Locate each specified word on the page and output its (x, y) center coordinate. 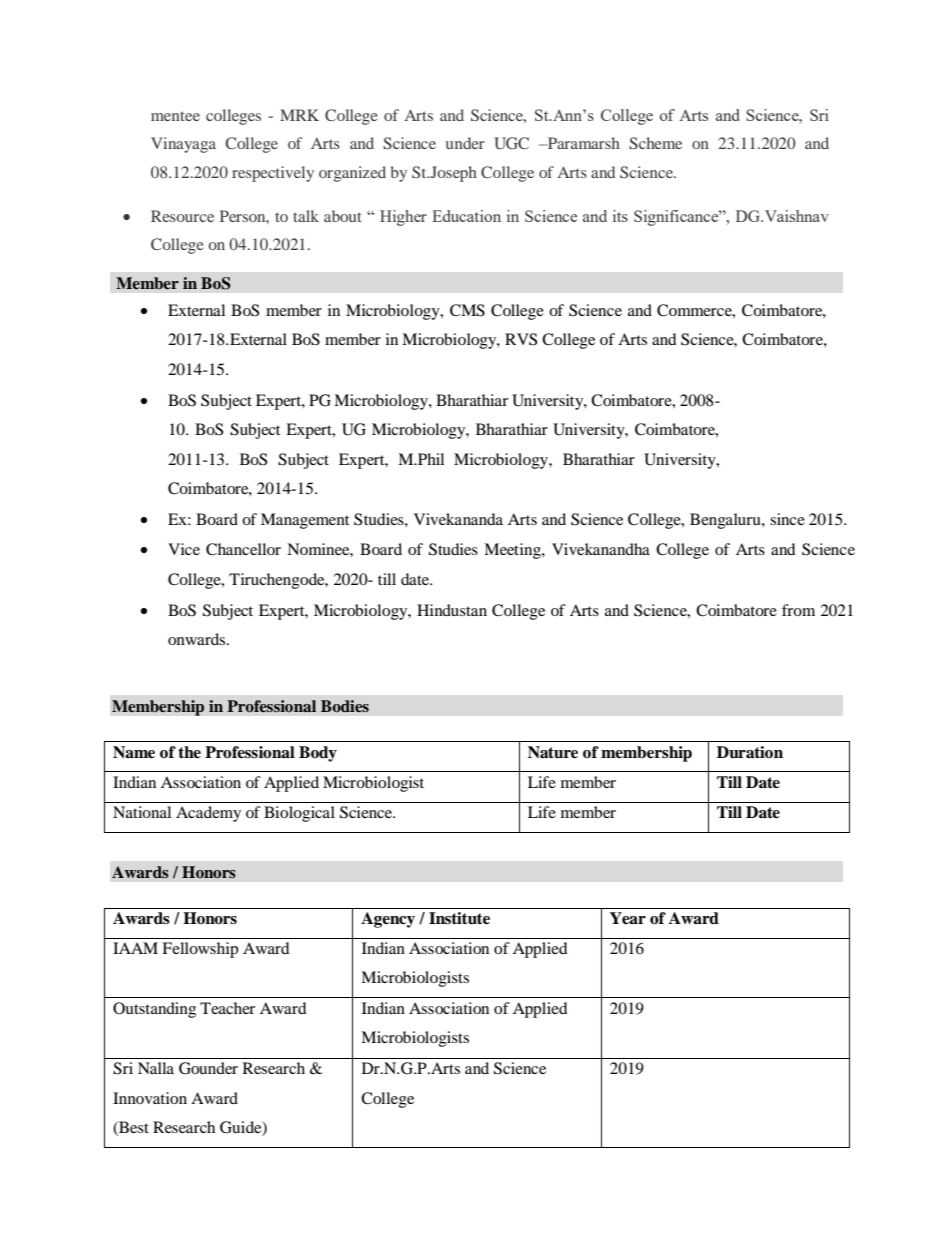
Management (305, 521)
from (798, 610)
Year (628, 918)
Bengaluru (726, 521)
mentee (175, 116)
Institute (459, 918)
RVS (521, 339)
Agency (388, 920)
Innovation (150, 1098)
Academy (208, 814)
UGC (511, 143)
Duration (750, 752)
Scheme (655, 143)
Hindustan (452, 610)
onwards (198, 639)
